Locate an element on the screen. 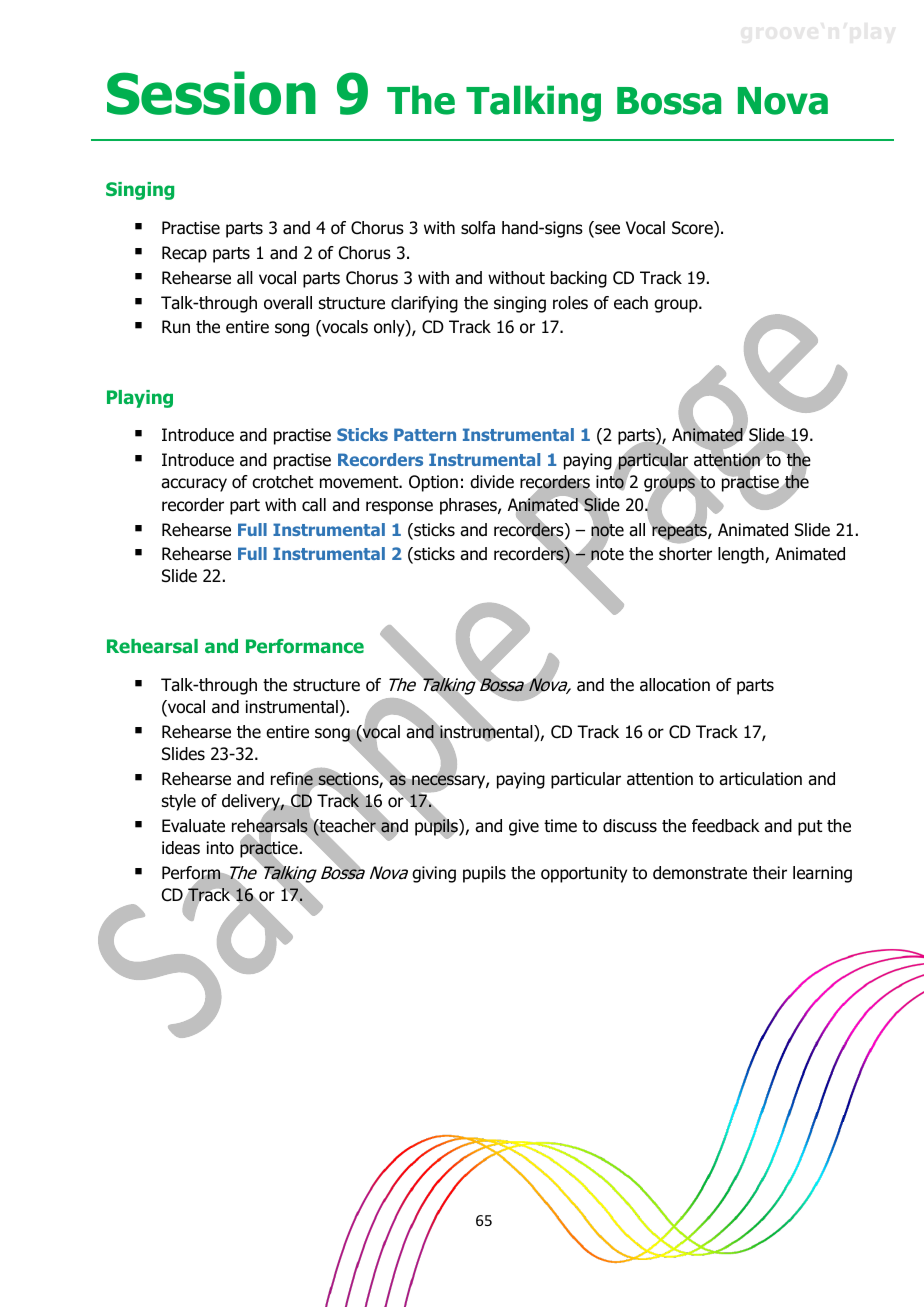 This screenshot has width=924, height=1307. divide is located at coordinates (492, 482).
